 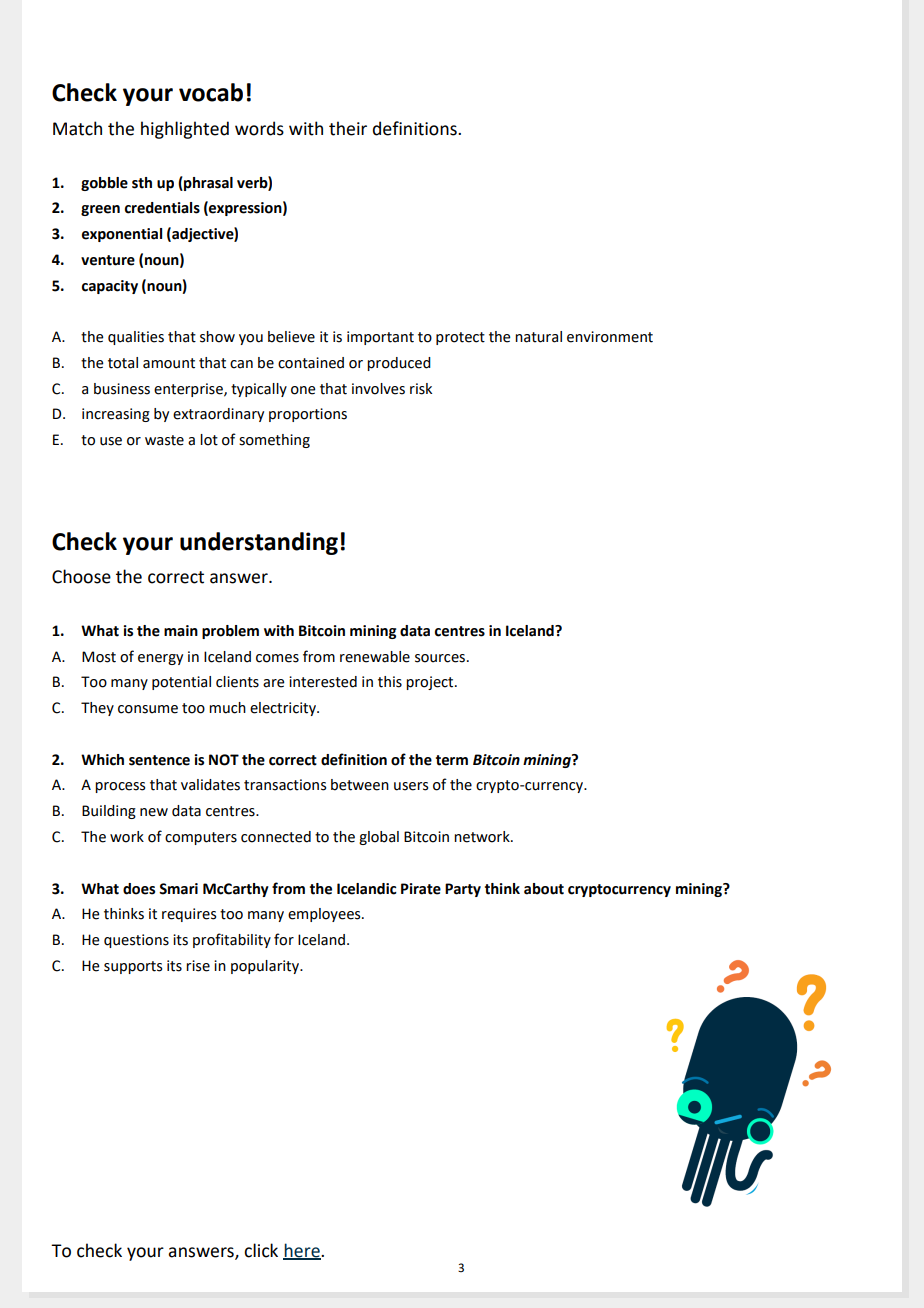 I want to click on highlighted, so click(x=185, y=130).
